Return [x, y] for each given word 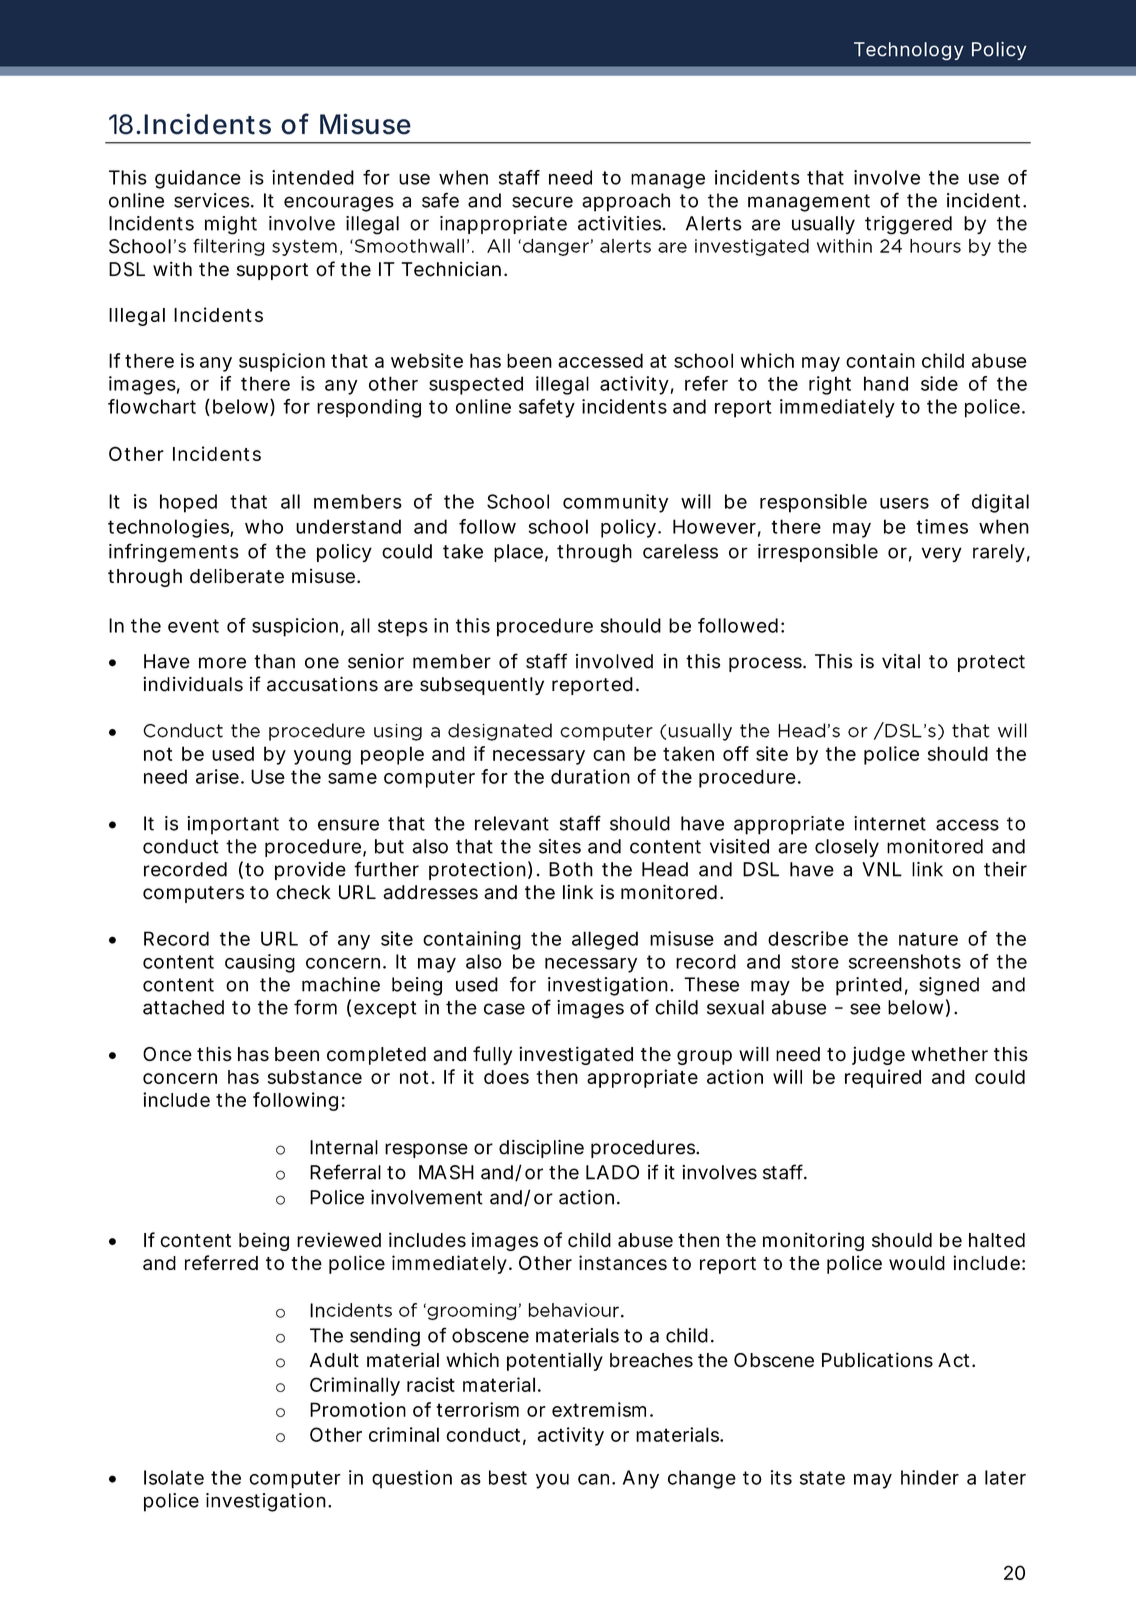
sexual [735, 1007]
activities [619, 223]
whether [949, 1054]
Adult [334, 1360]
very [942, 555]
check [303, 892]
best [508, 1477]
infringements [174, 553]
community [615, 503]
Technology [909, 51]
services [212, 200]
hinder [930, 1477]
